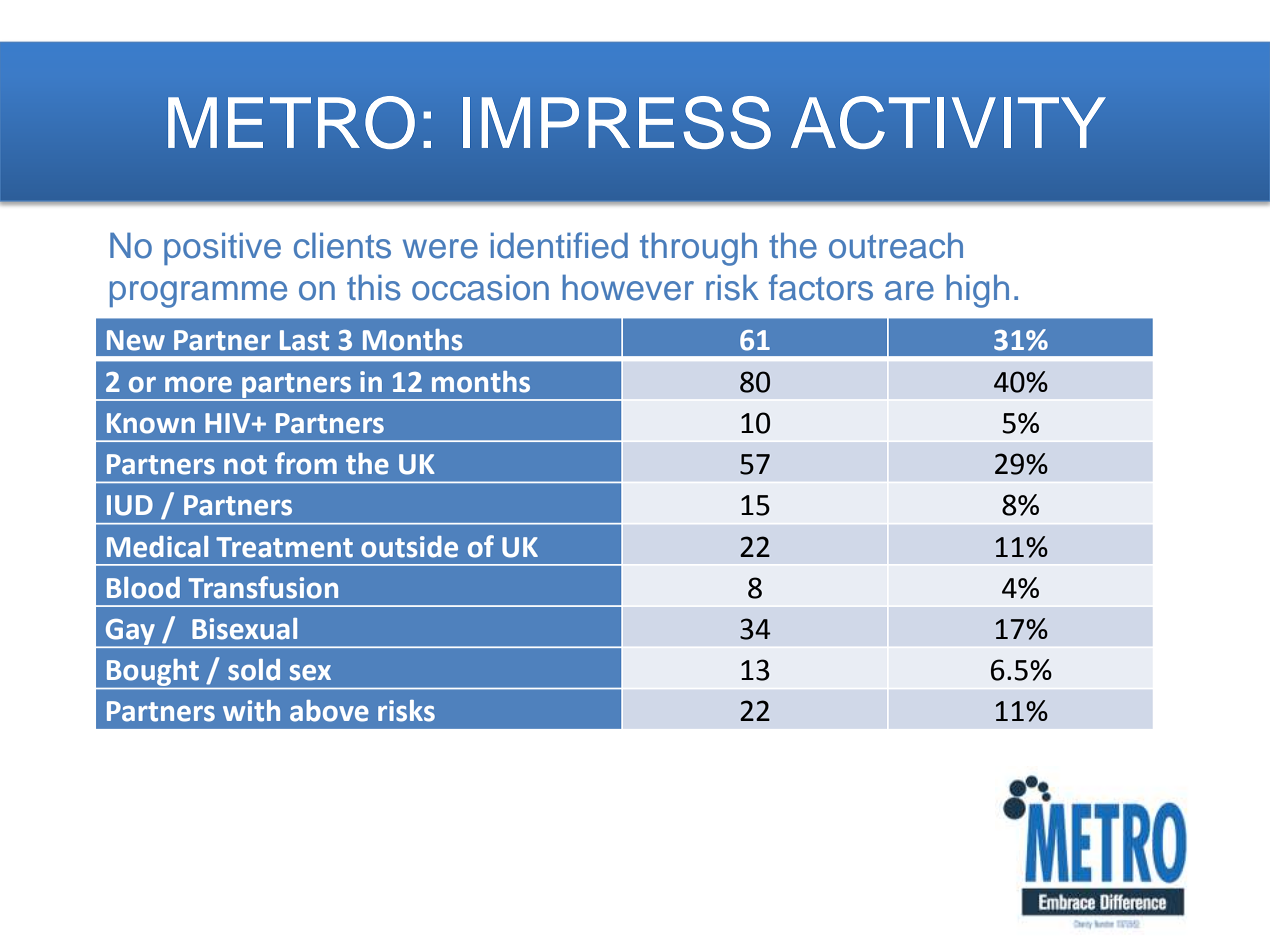 The width and height of the screenshot is (1270, 952). I want to click on sold, so click(254, 670).
